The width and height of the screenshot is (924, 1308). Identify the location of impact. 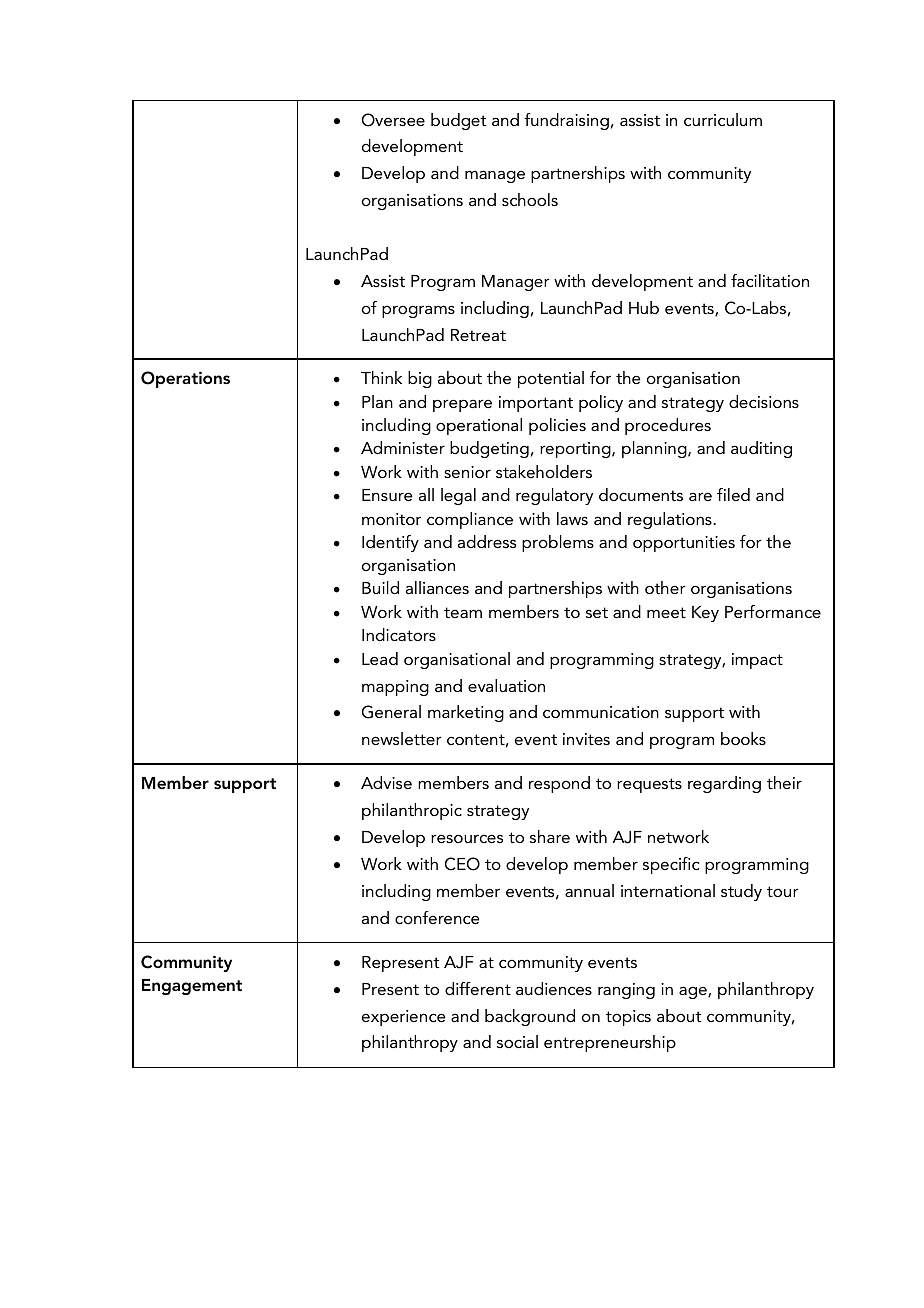
(757, 661).
